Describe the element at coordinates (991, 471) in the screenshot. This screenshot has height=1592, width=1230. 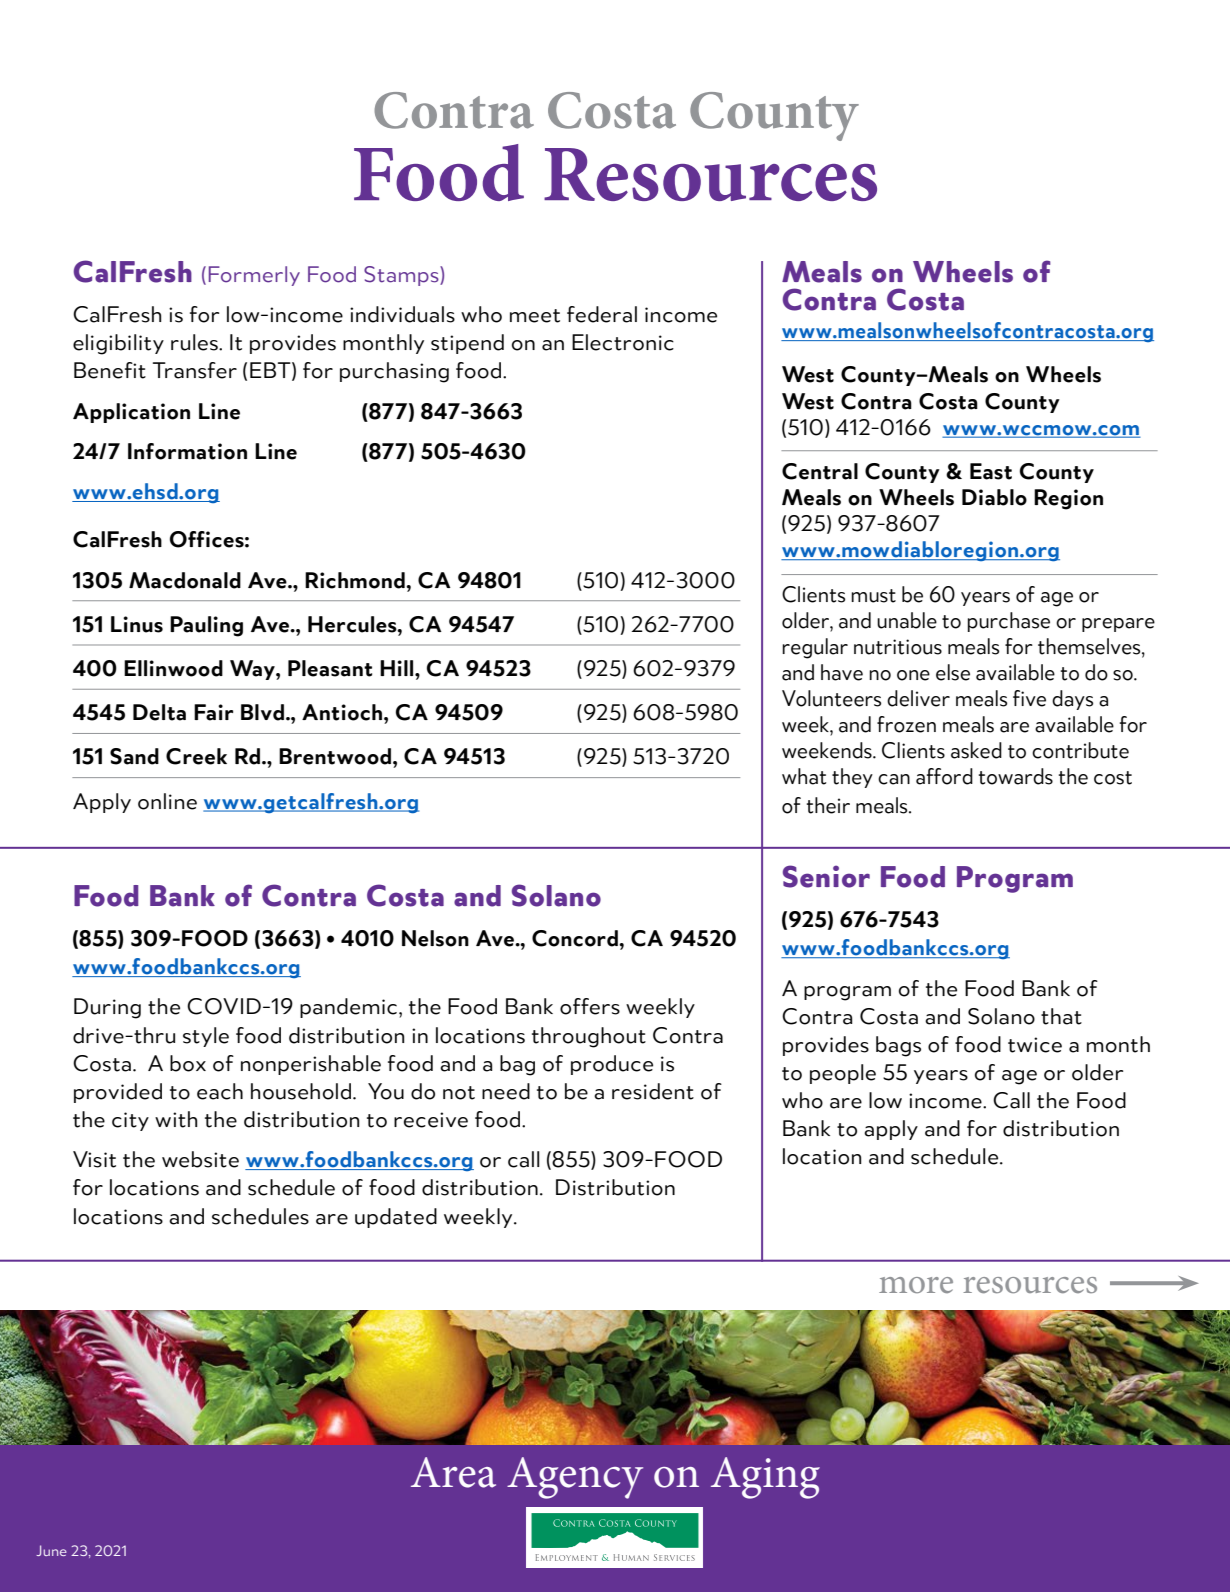
I see `East` at that location.
